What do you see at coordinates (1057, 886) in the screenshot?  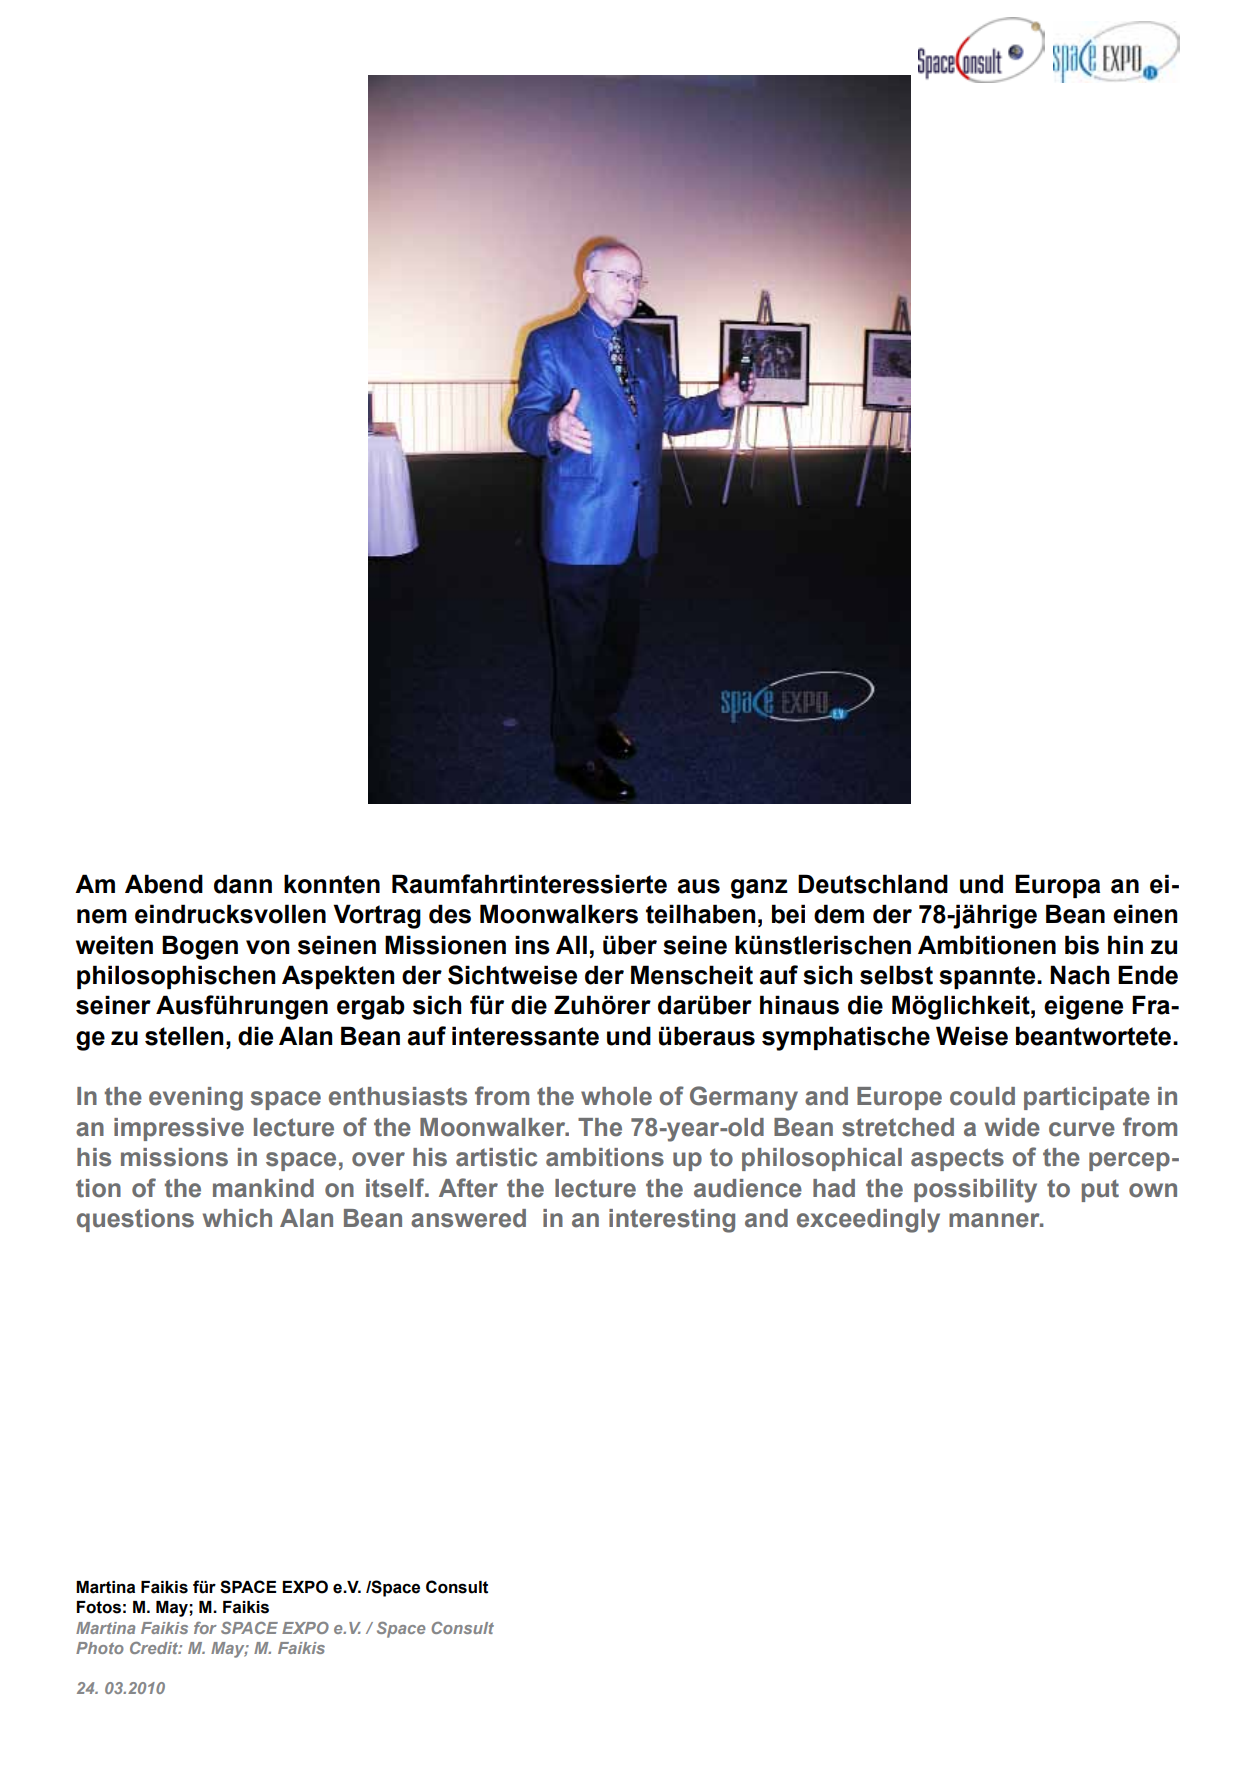 I see `Europa` at bounding box center [1057, 886].
